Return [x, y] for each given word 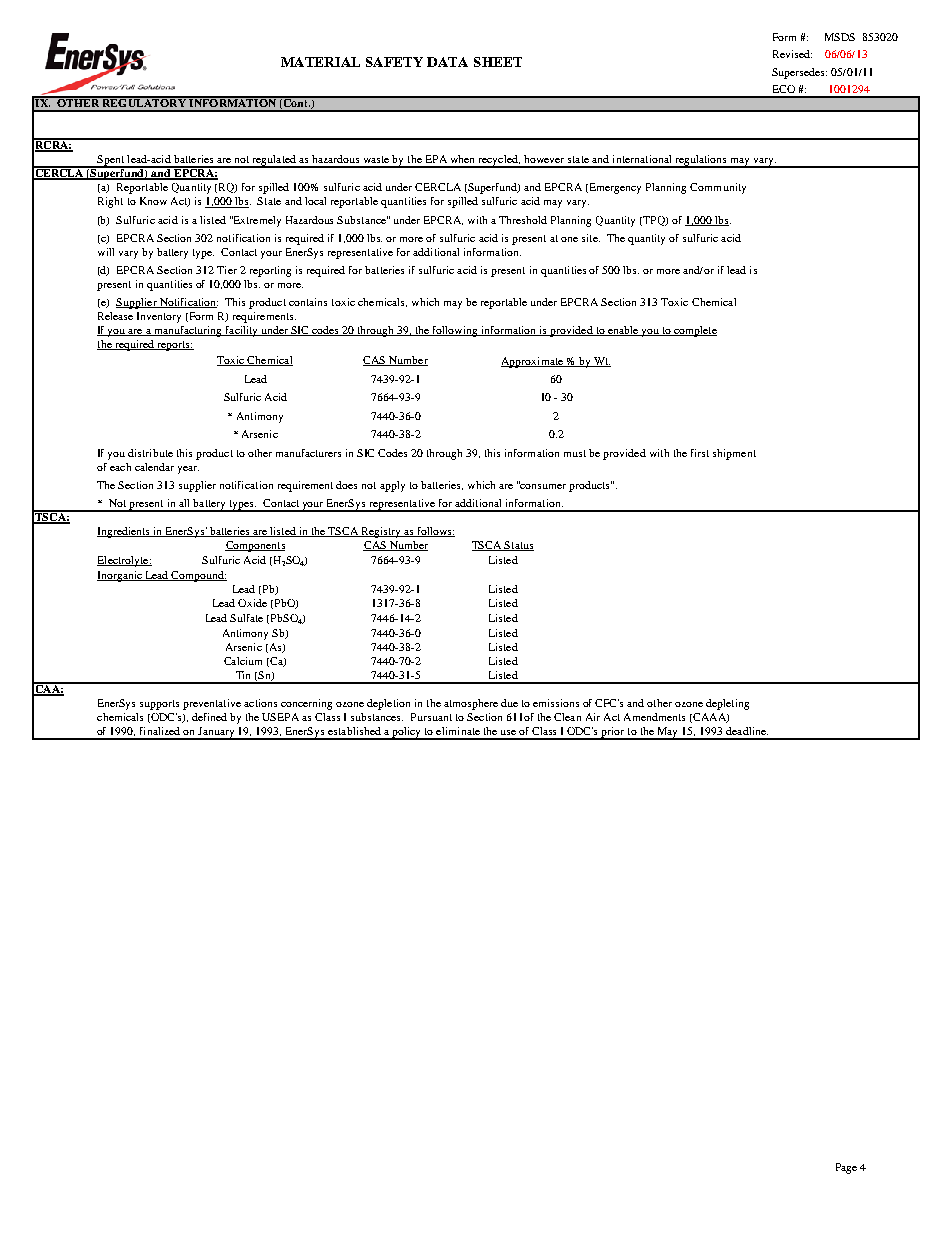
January [217, 733]
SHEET [498, 62]
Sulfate [246, 618]
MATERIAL [320, 62]
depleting [727, 704]
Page [846, 1168]
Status [518, 546]
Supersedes [799, 73]
